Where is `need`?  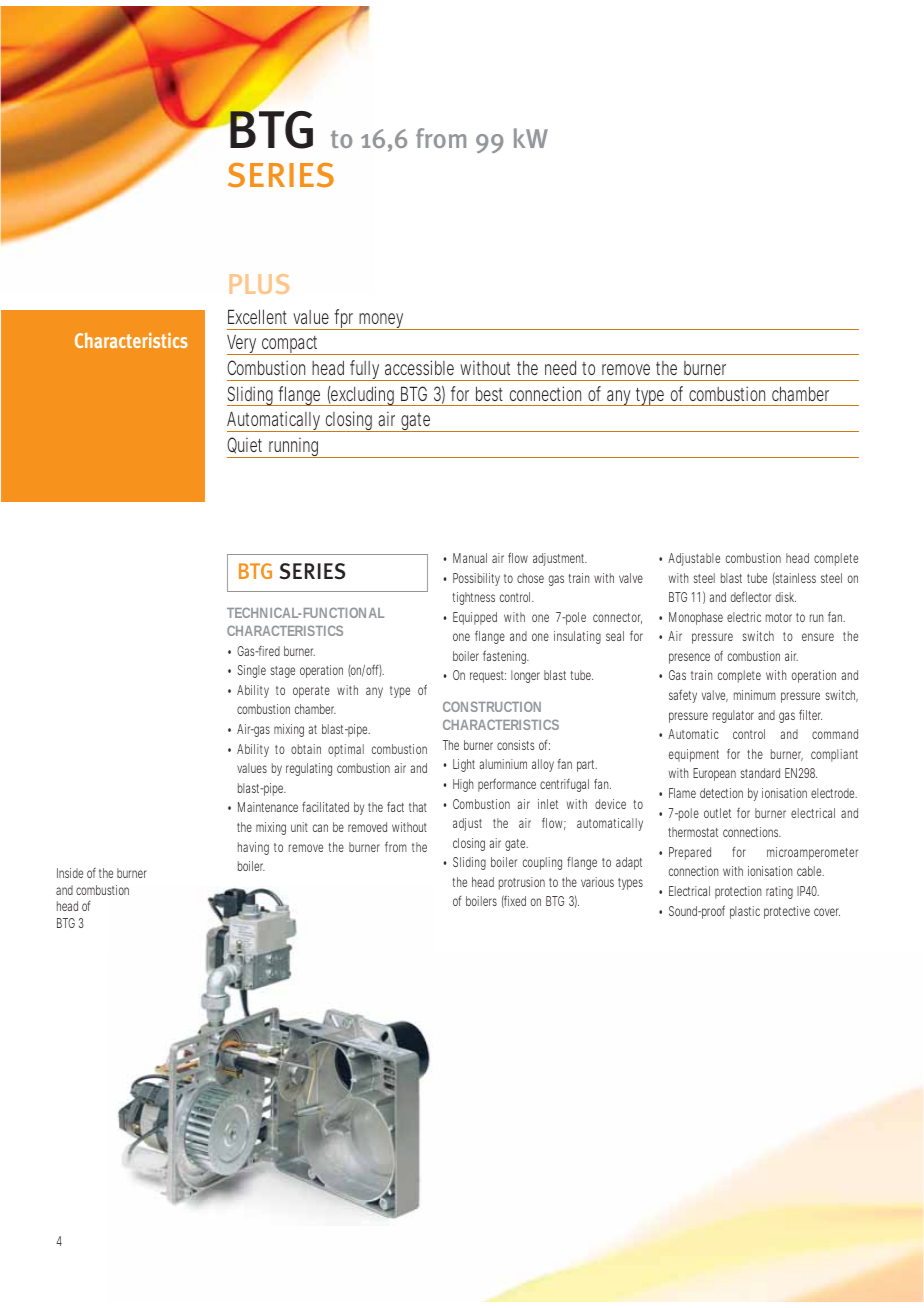
need is located at coordinates (560, 368).
